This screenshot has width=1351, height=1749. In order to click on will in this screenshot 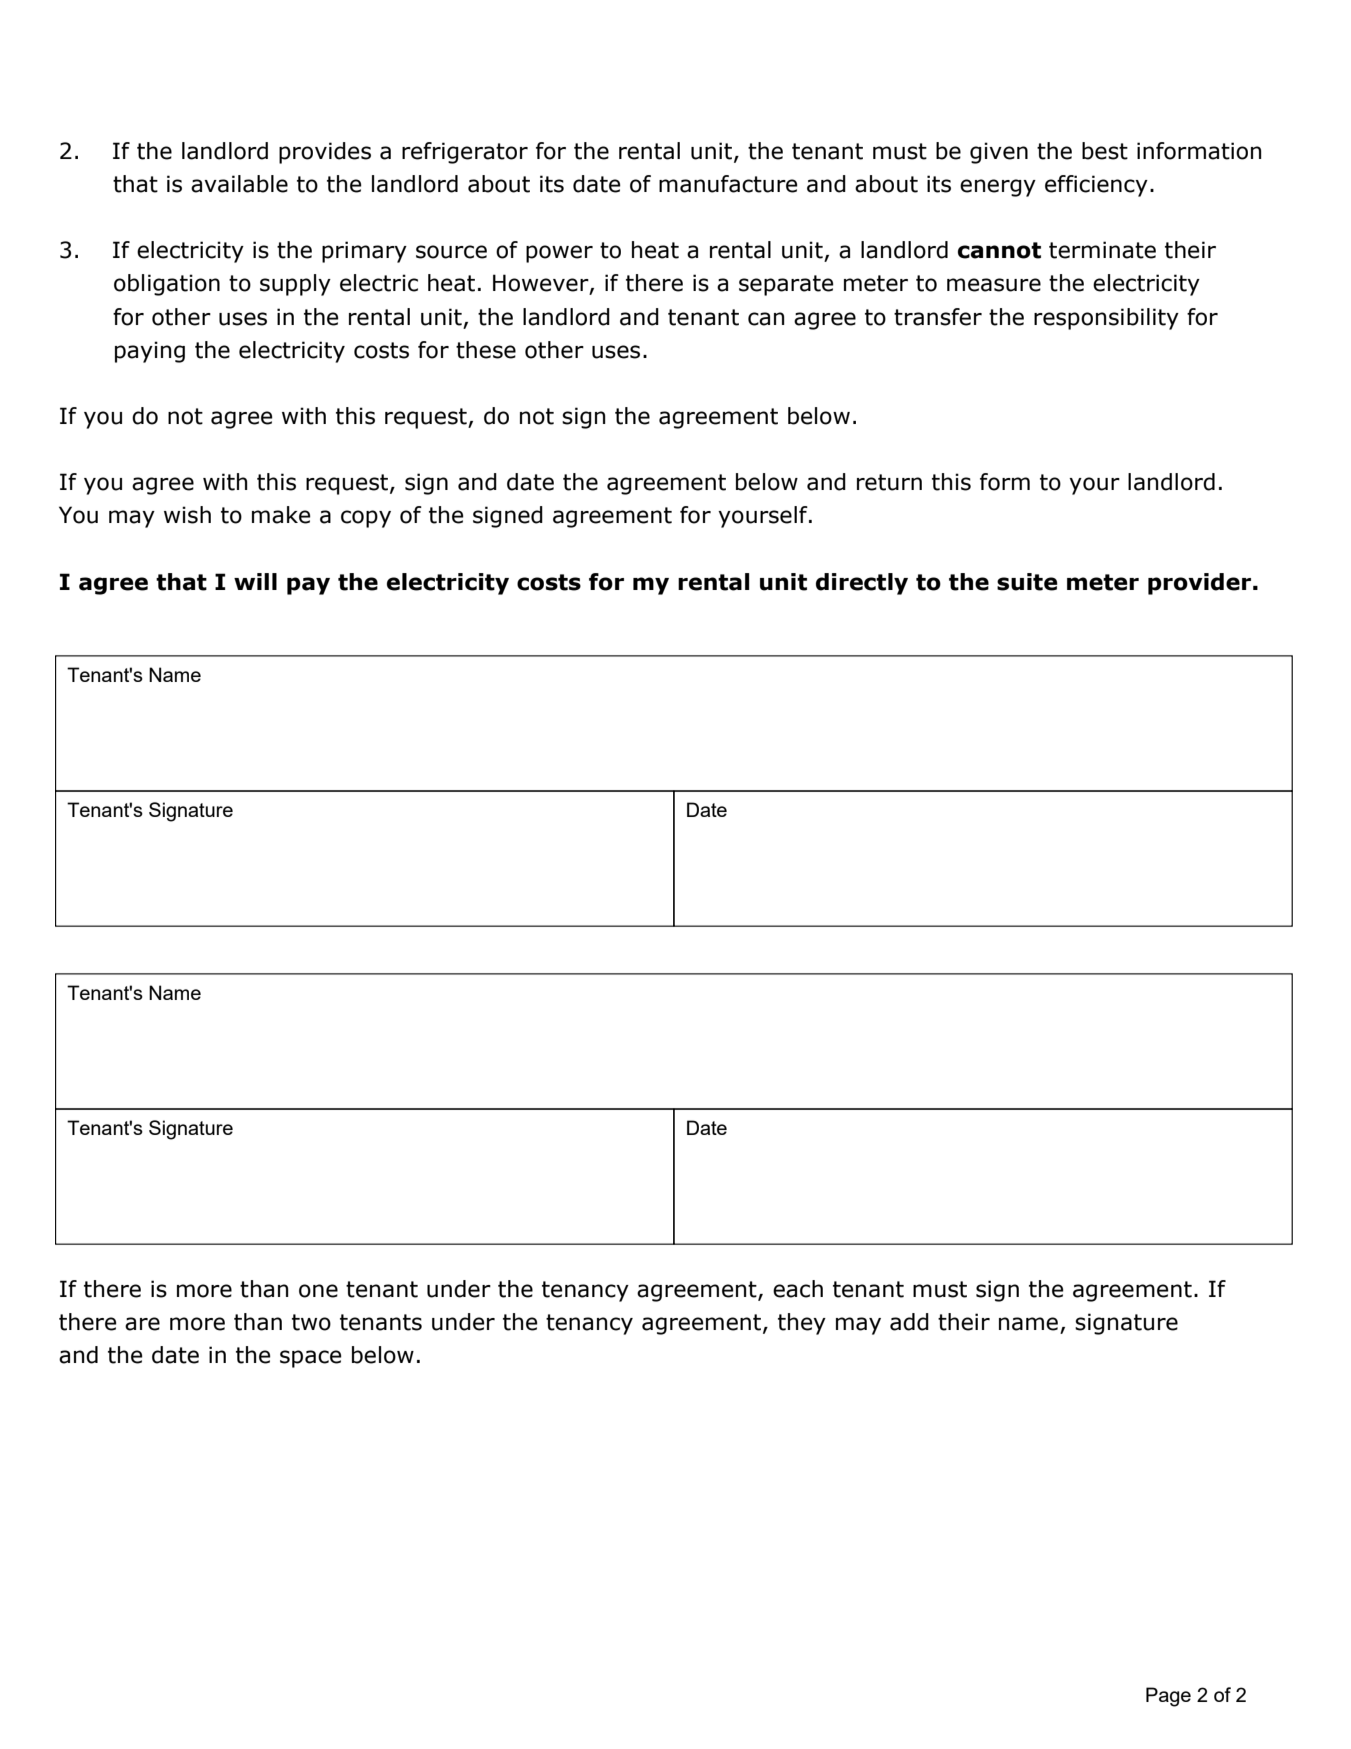, I will do `click(255, 581)`.
